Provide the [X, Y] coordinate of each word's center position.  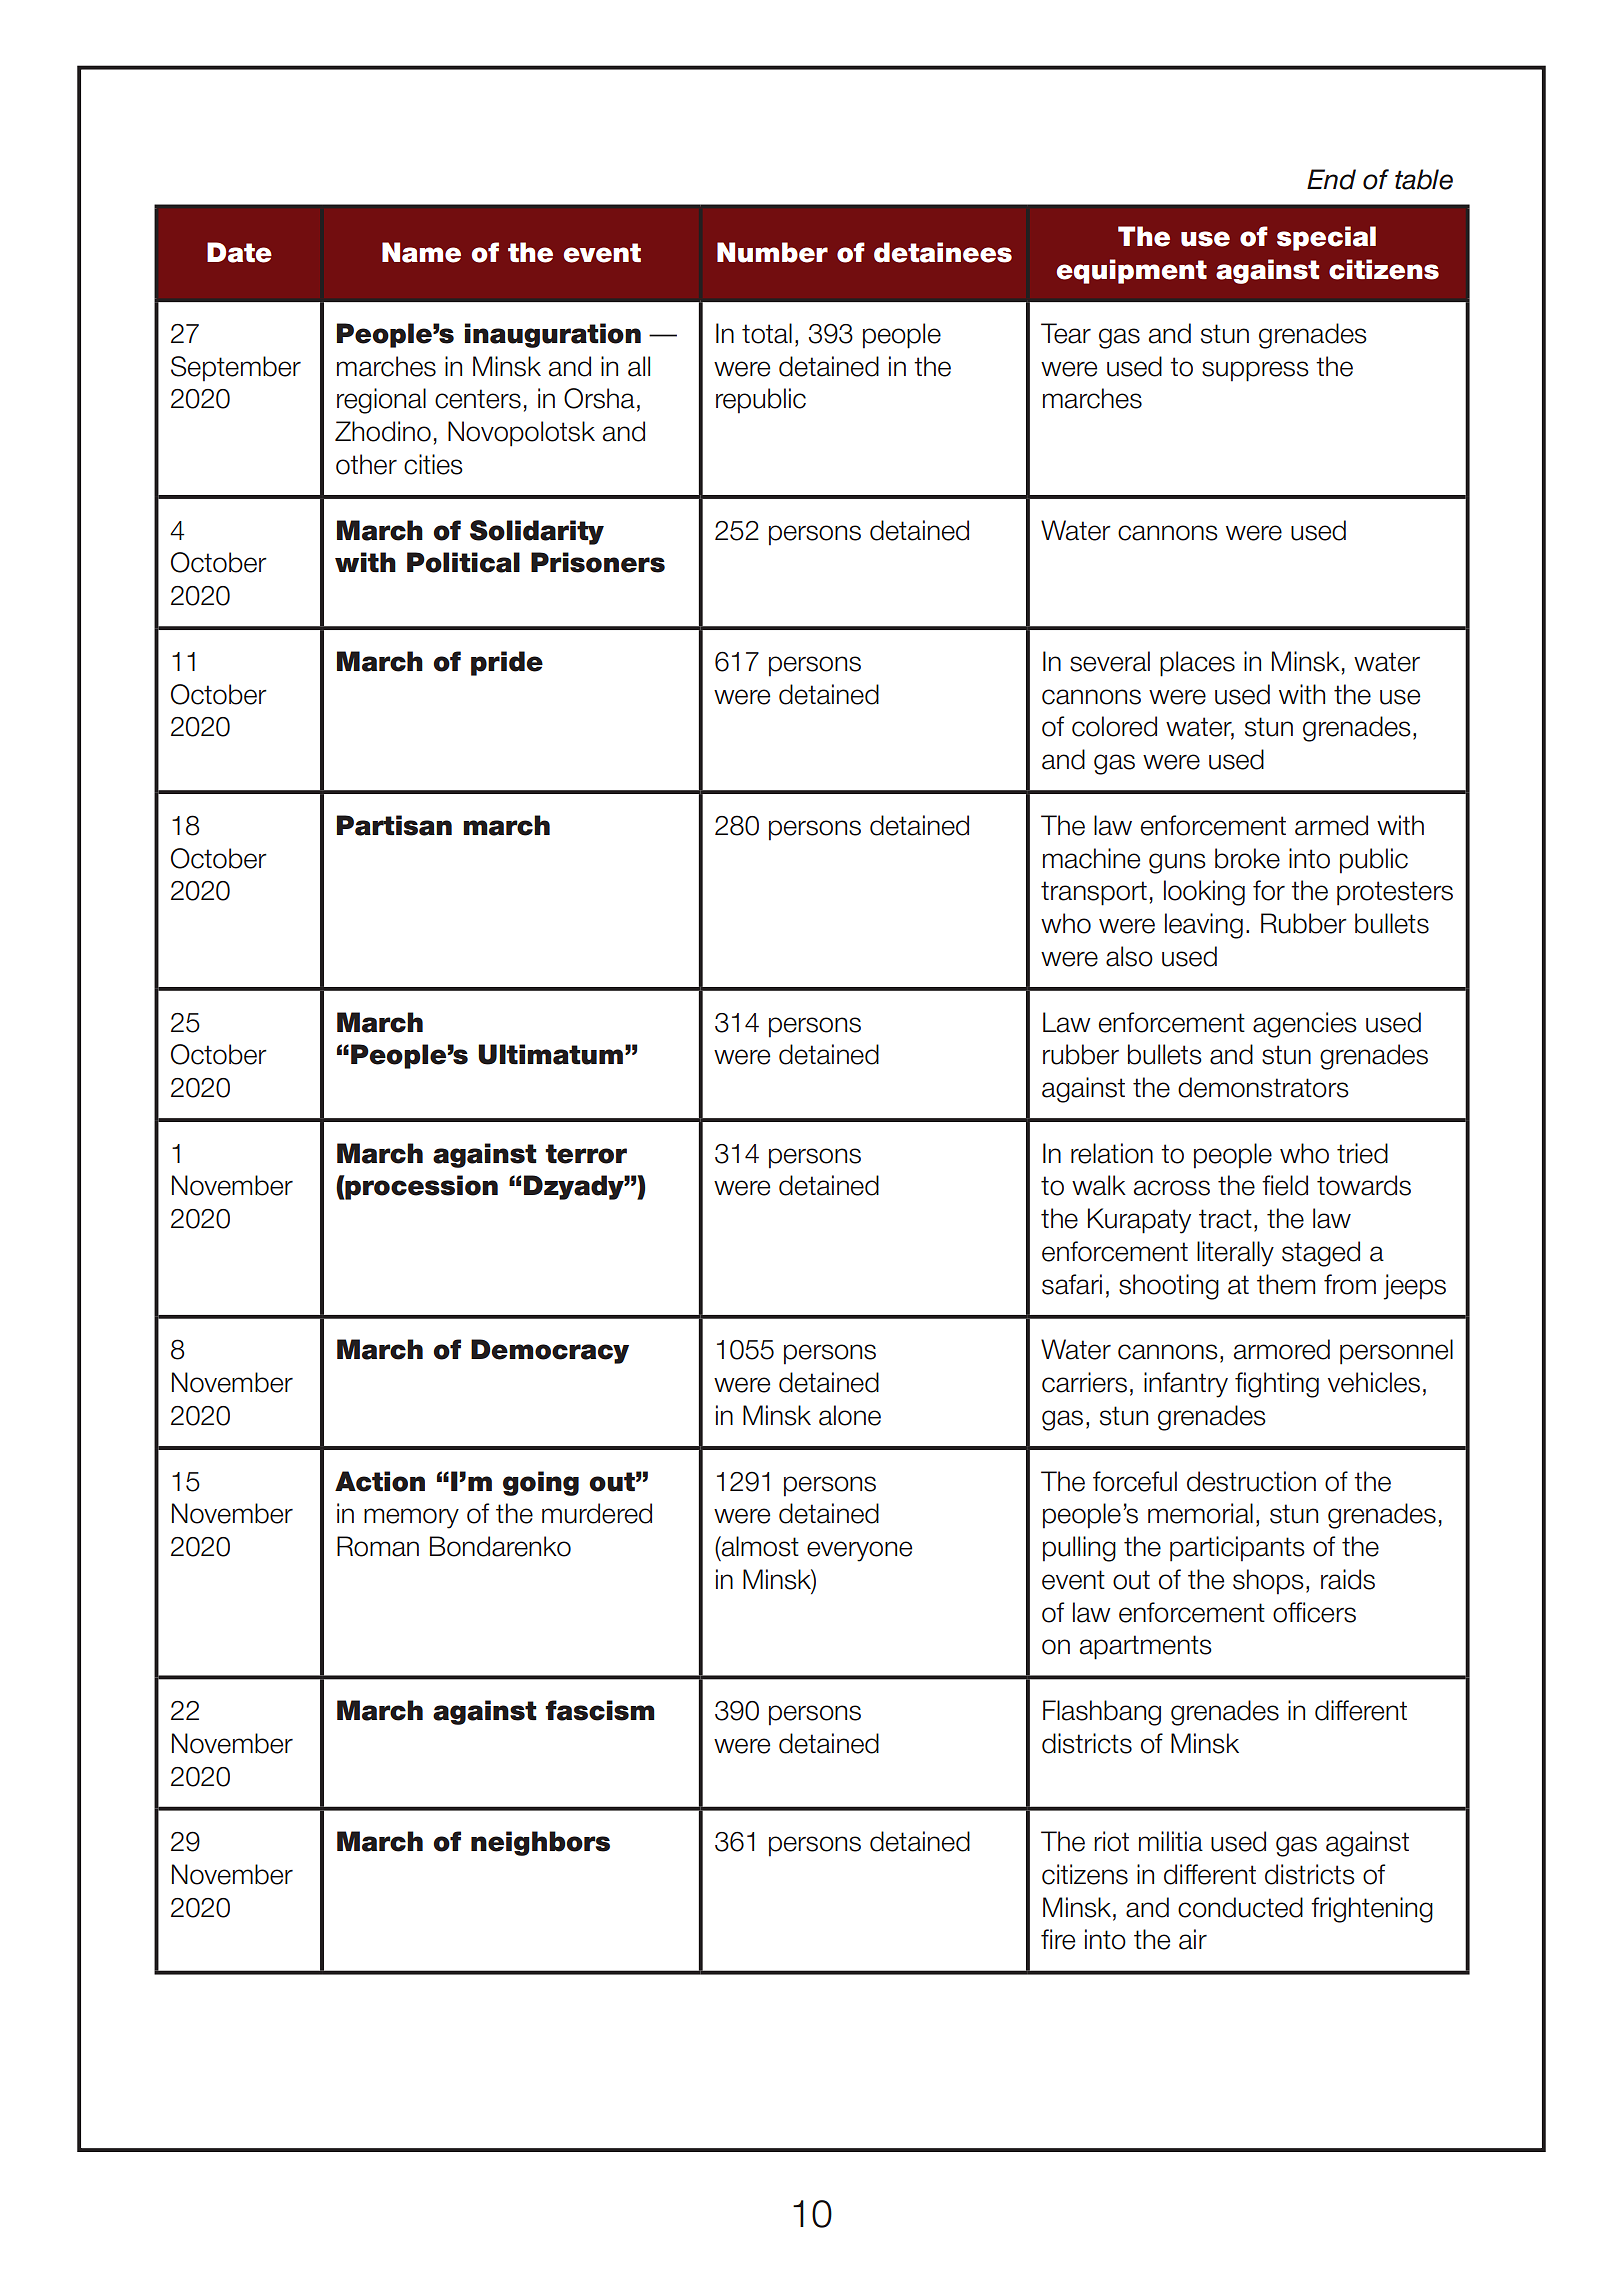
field [1285, 1185]
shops [1268, 1582]
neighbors [540, 1843]
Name [421, 252]
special [1326, 238]
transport [1094, 893]
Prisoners [598, 562]
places [1197, 664]
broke [1247, 858]
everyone [859, 1551]
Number [772, 252]
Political [463, 562]
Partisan [394, 825]
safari [1072, 1284]
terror [586, 1154]
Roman [378, 1546]
